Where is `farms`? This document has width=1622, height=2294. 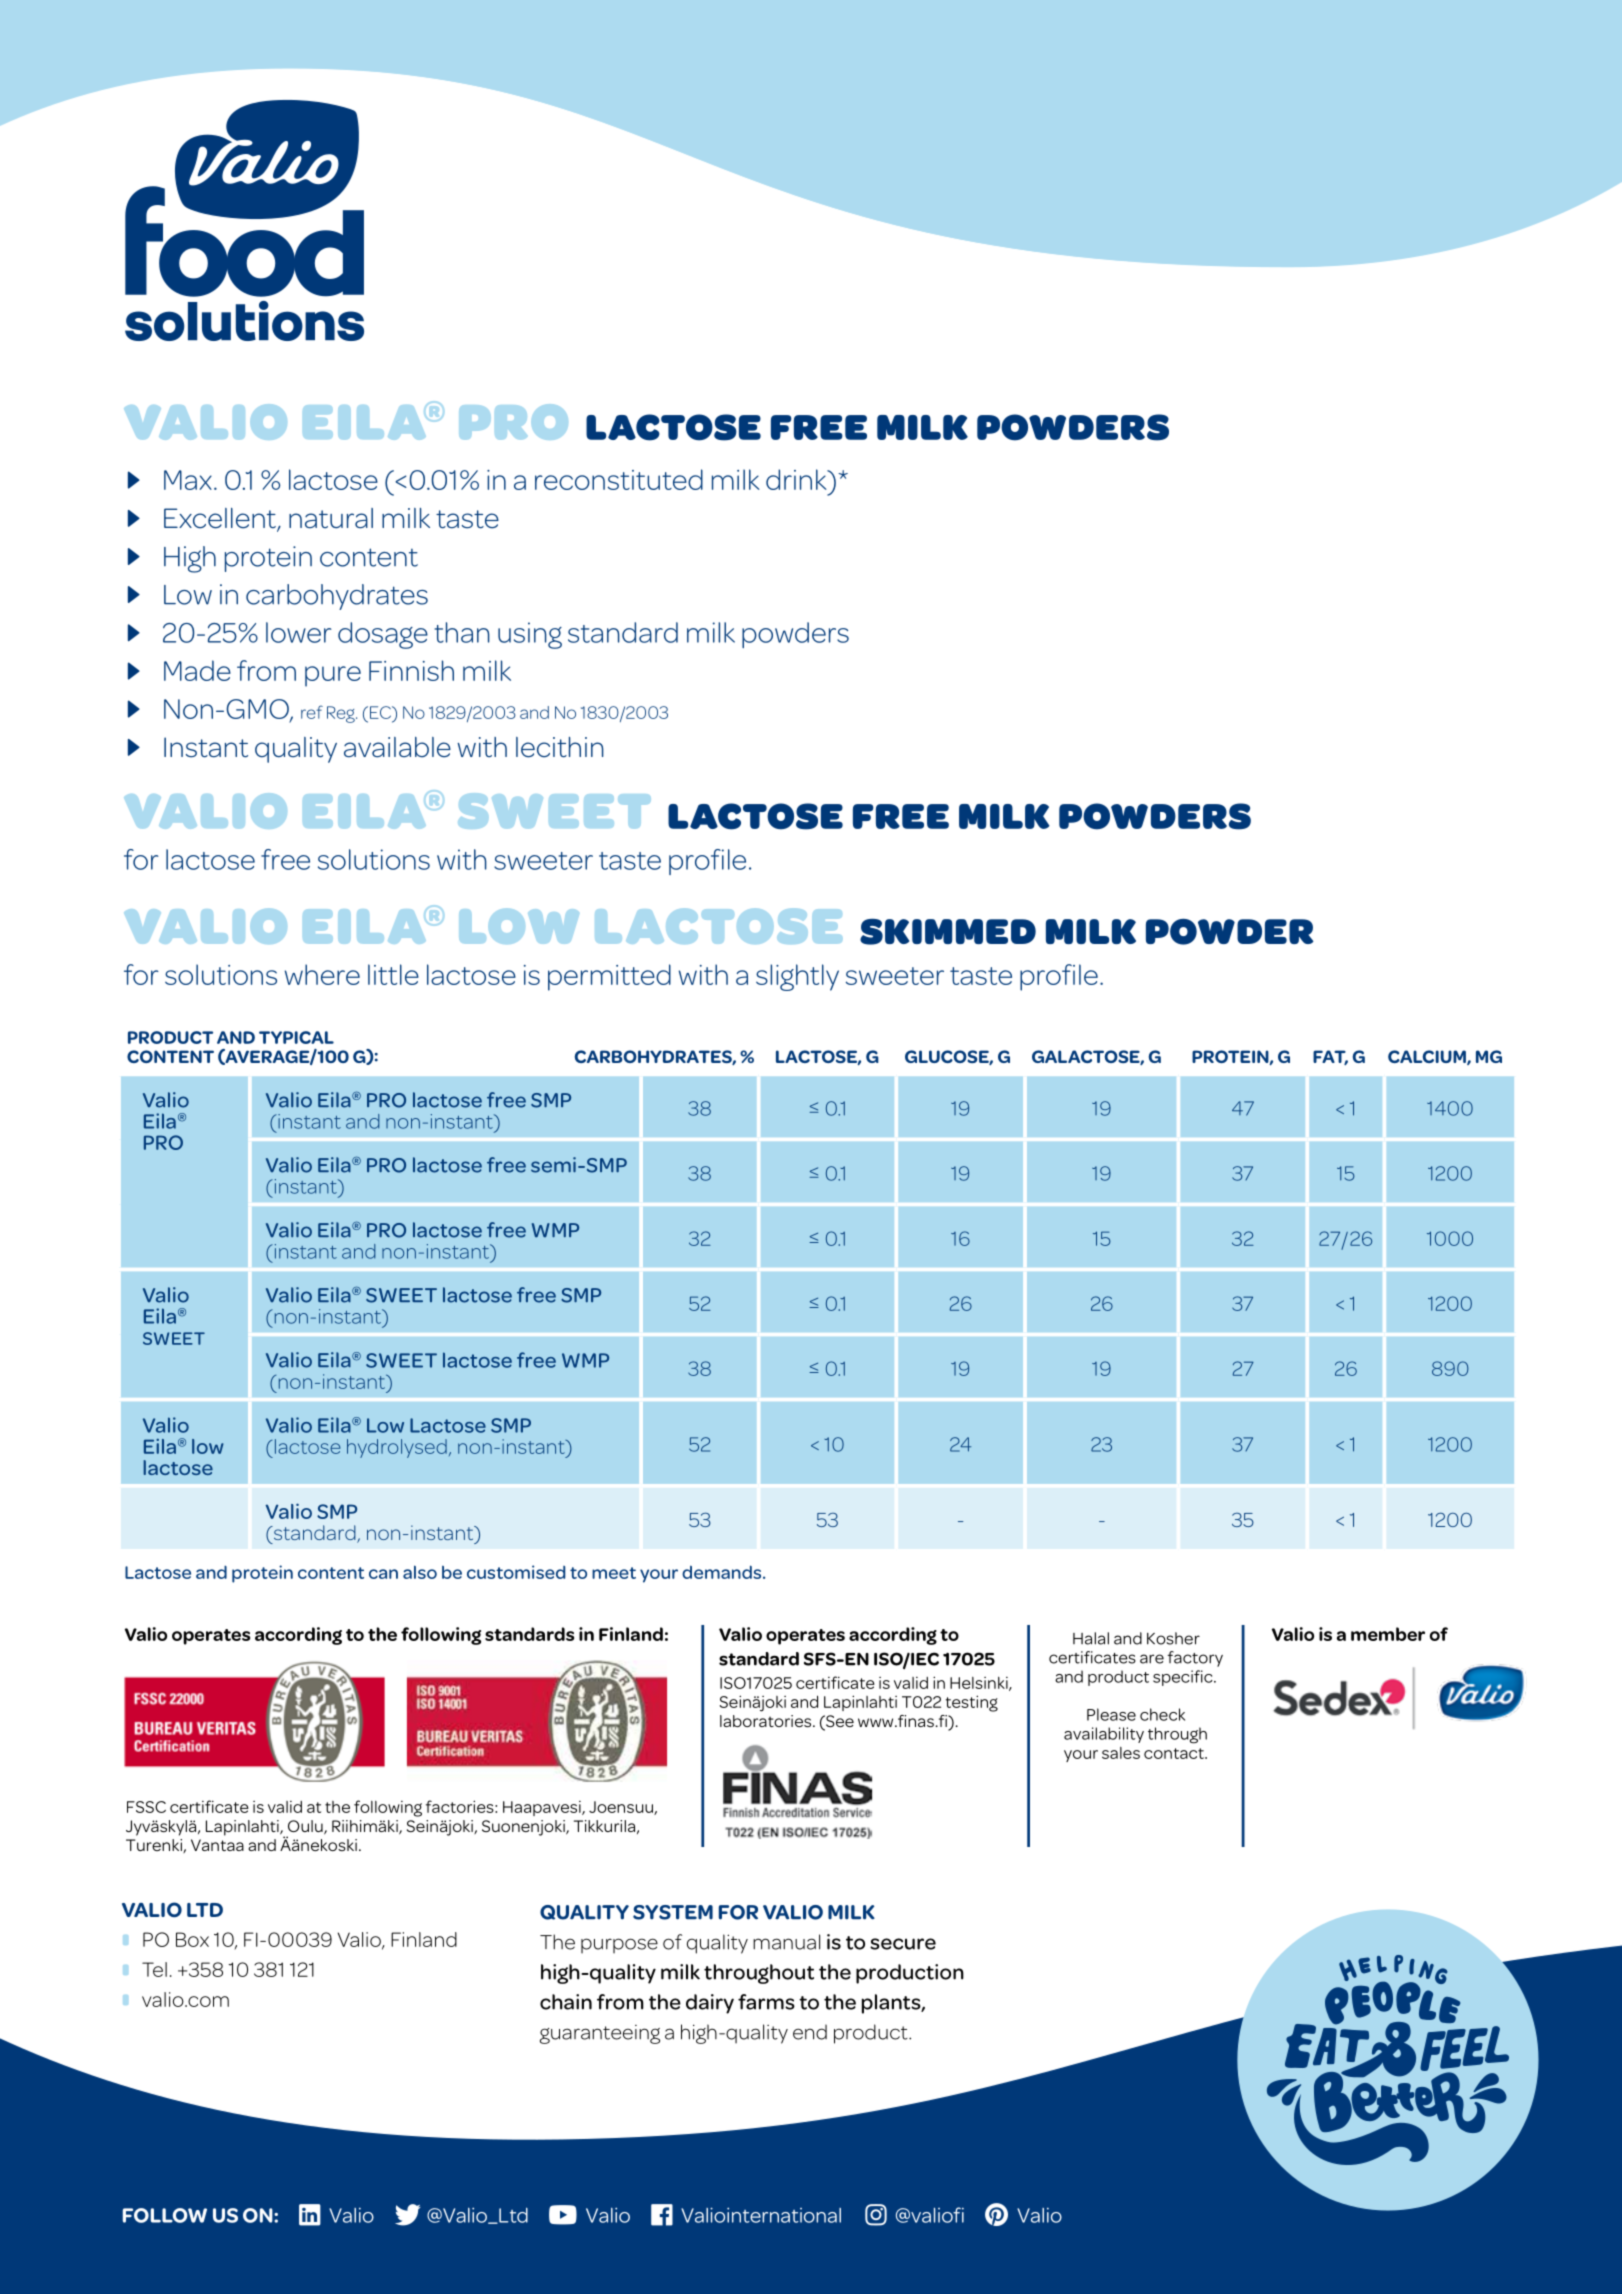
farms is located at coordinates (766, 2002).
